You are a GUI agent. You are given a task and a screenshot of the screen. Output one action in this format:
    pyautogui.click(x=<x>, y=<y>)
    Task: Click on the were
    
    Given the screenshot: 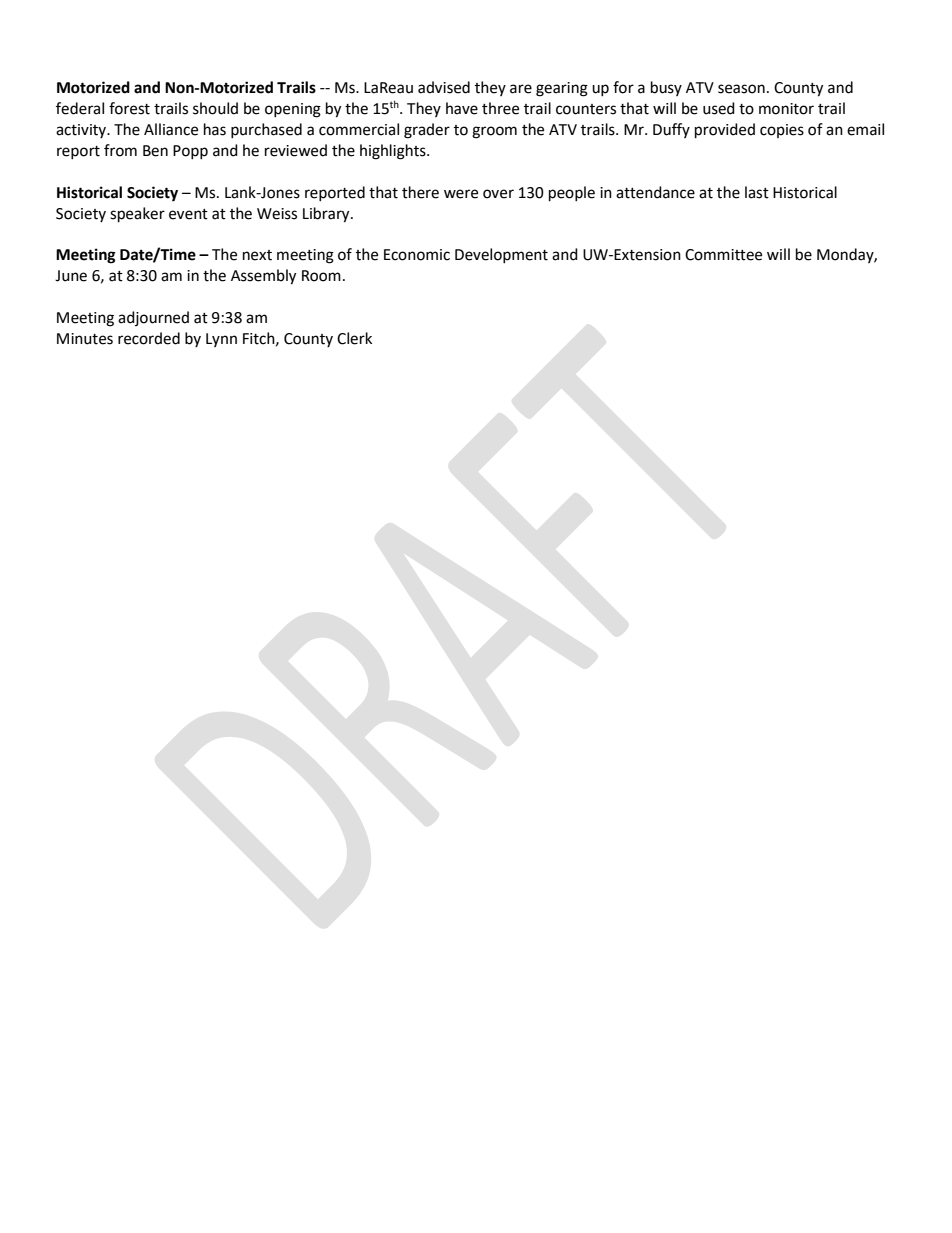 What is the action you would take?
    pyautogui.click(x=461, y=194)
